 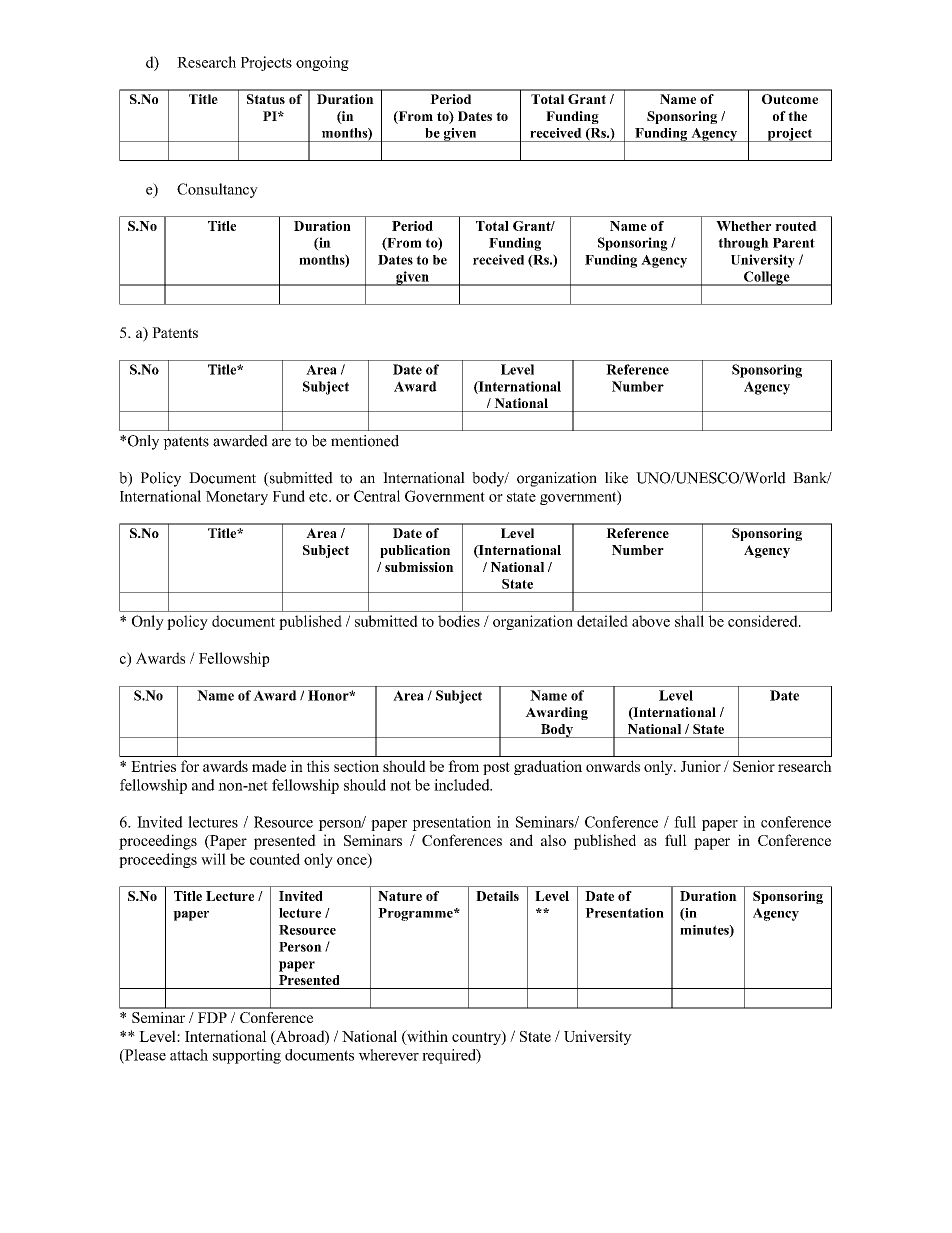 What do you see at coordinates (365, 441) in the image?
I see `mentioned` at bounding box center [365, 441].
